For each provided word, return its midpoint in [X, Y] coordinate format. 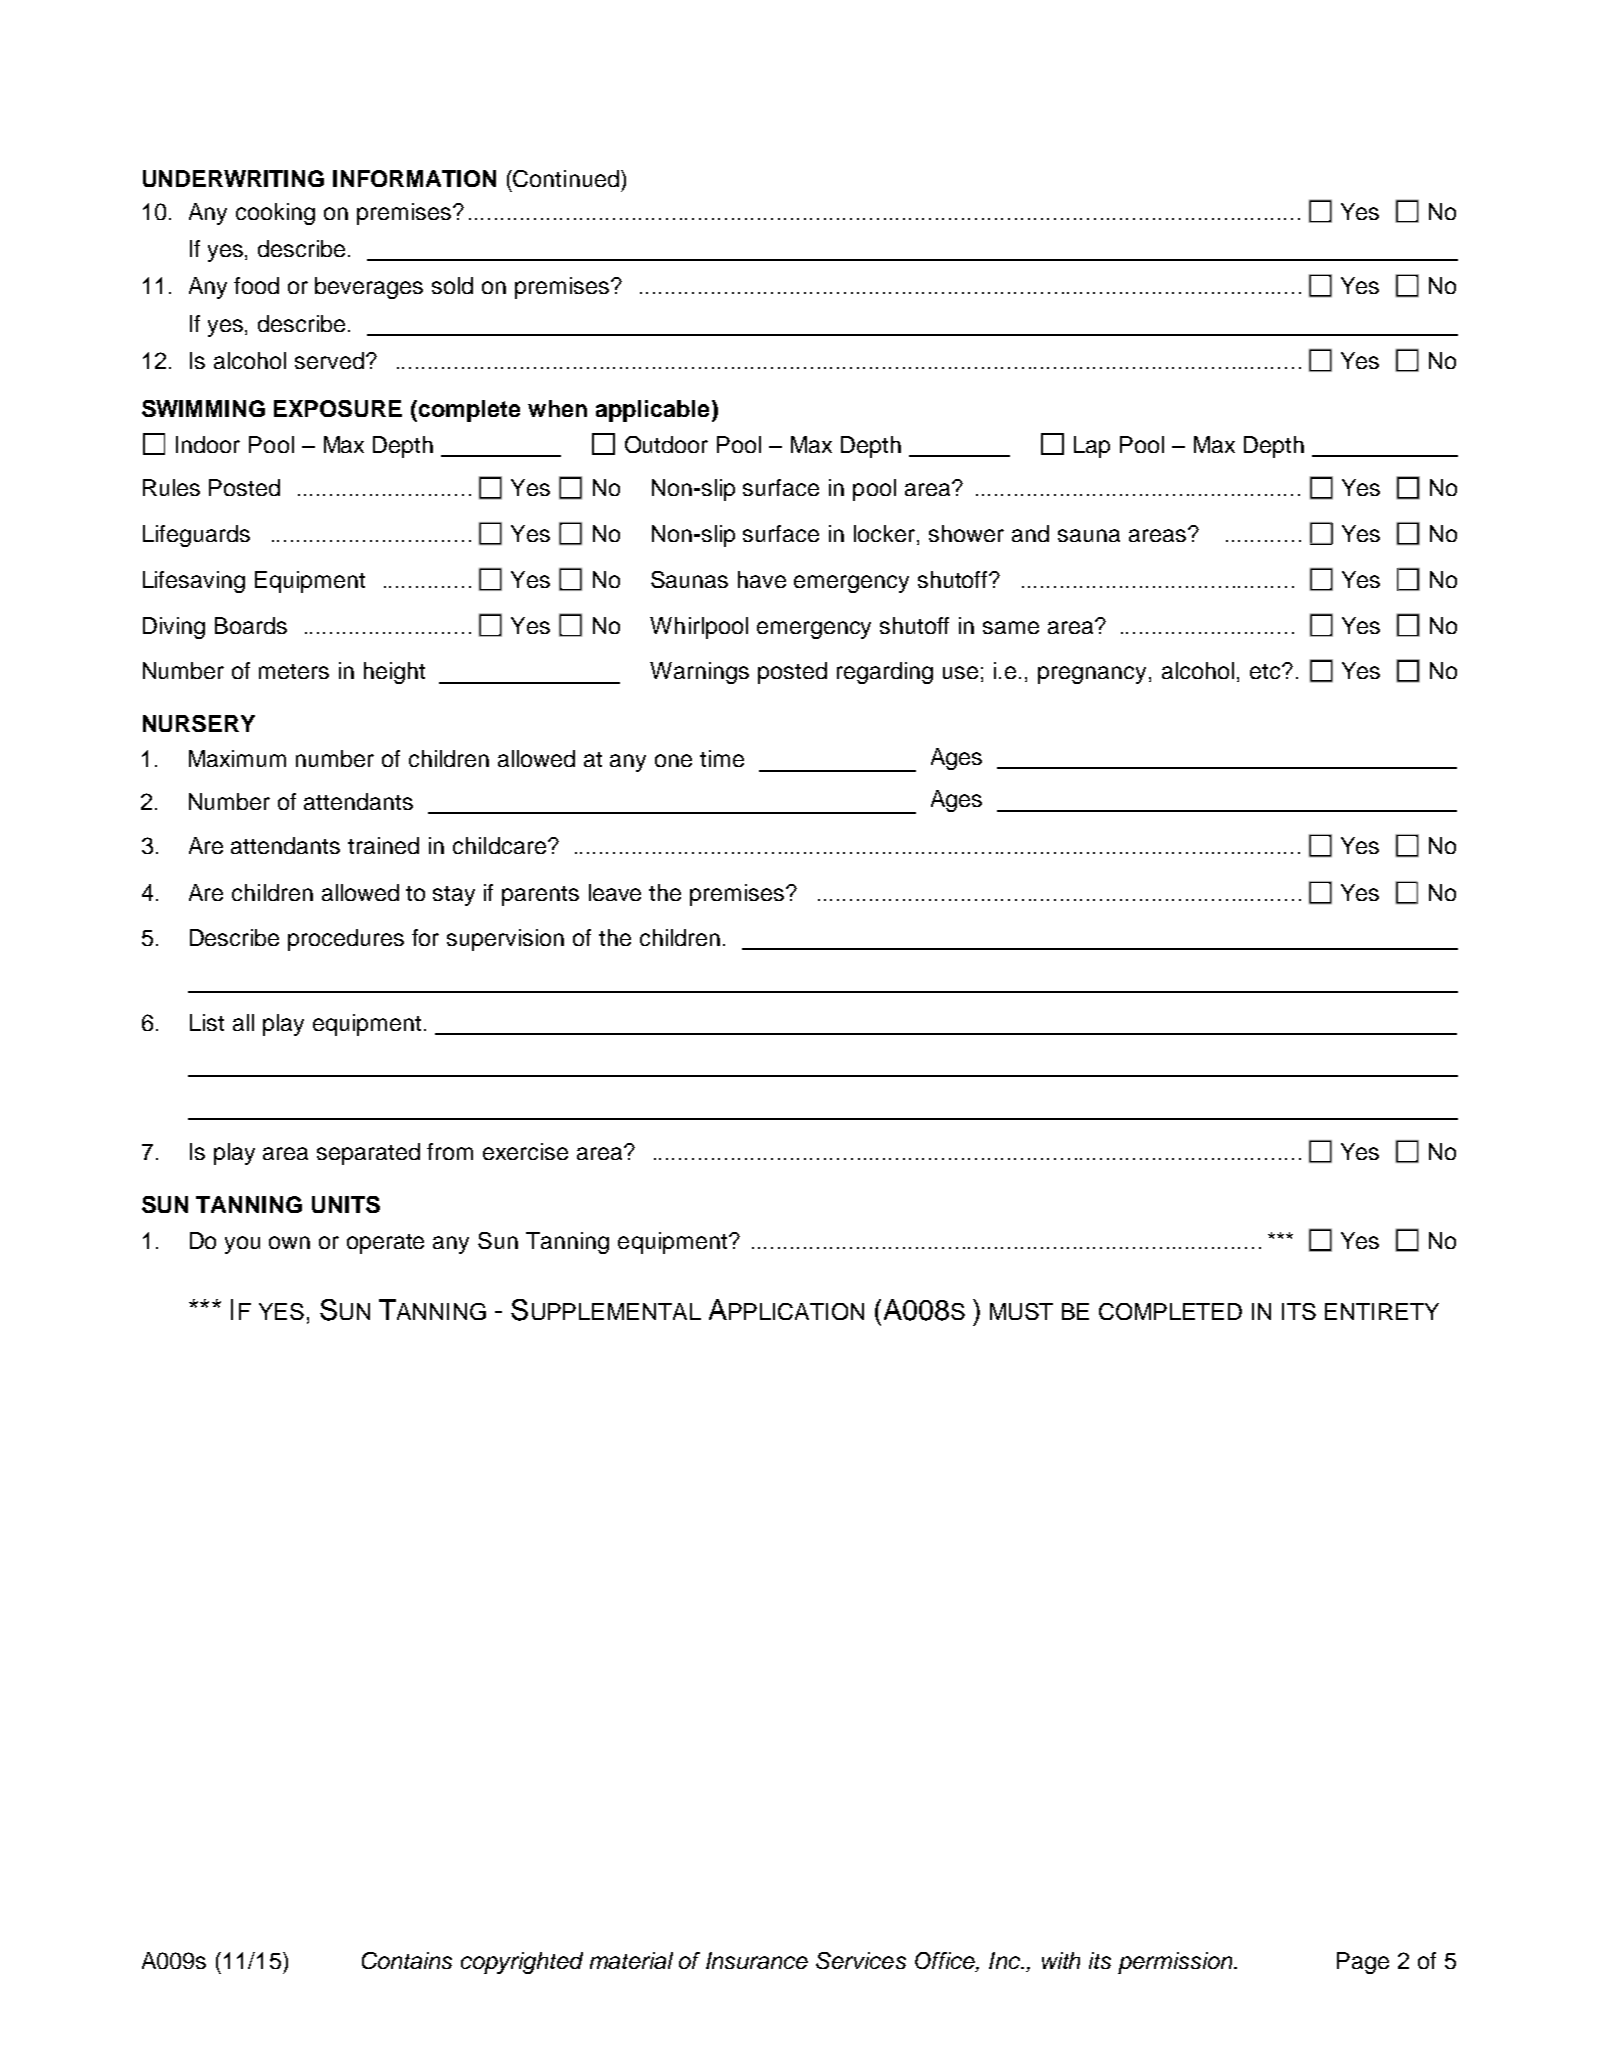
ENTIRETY [1382, 1311]
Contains [407, 1960]
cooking [275, 214]
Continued [565, 178]
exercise [525, 1151]
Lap [1092, 447]
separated [368, 1154]
